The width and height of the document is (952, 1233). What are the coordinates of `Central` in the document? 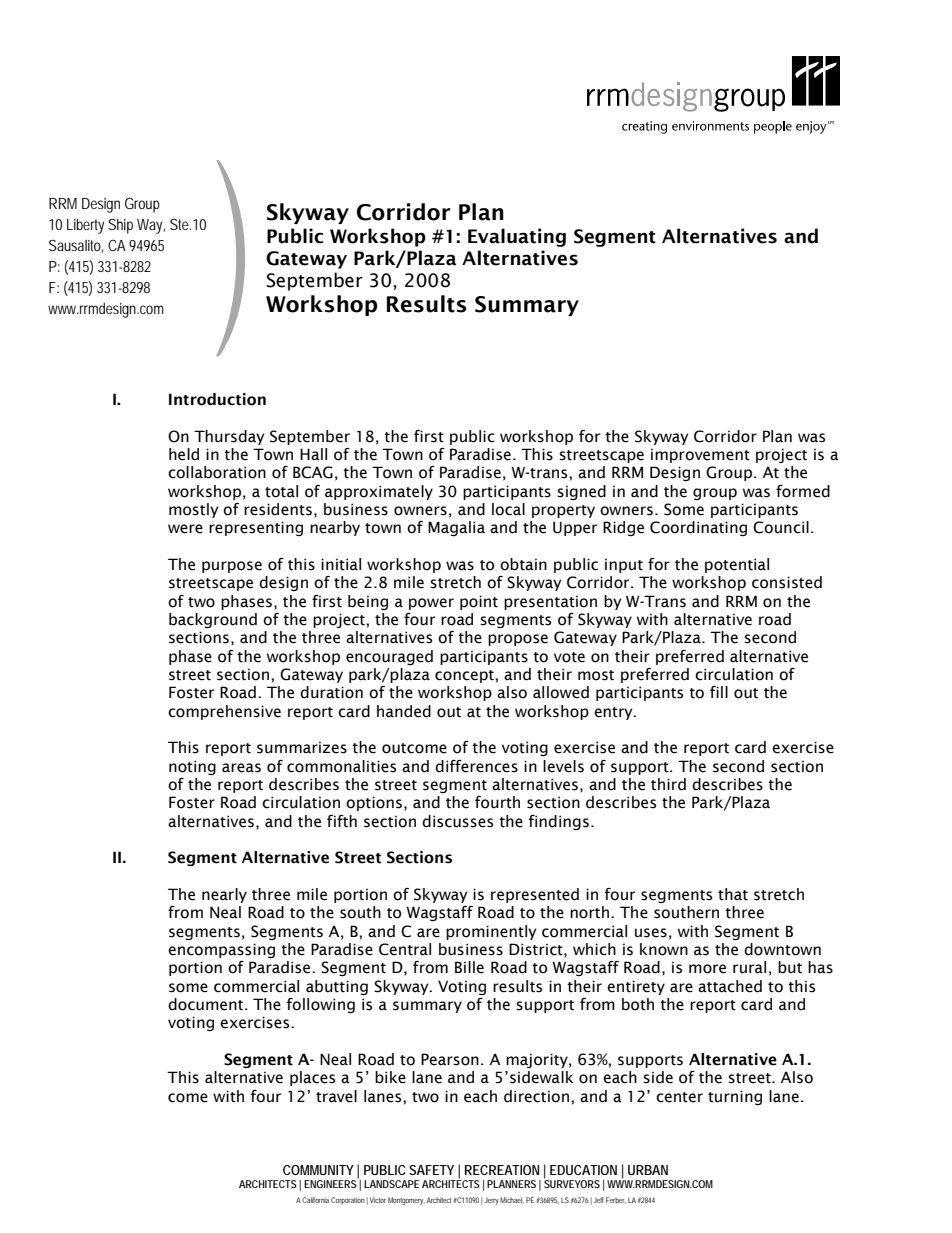 It's located at (405, 949).
